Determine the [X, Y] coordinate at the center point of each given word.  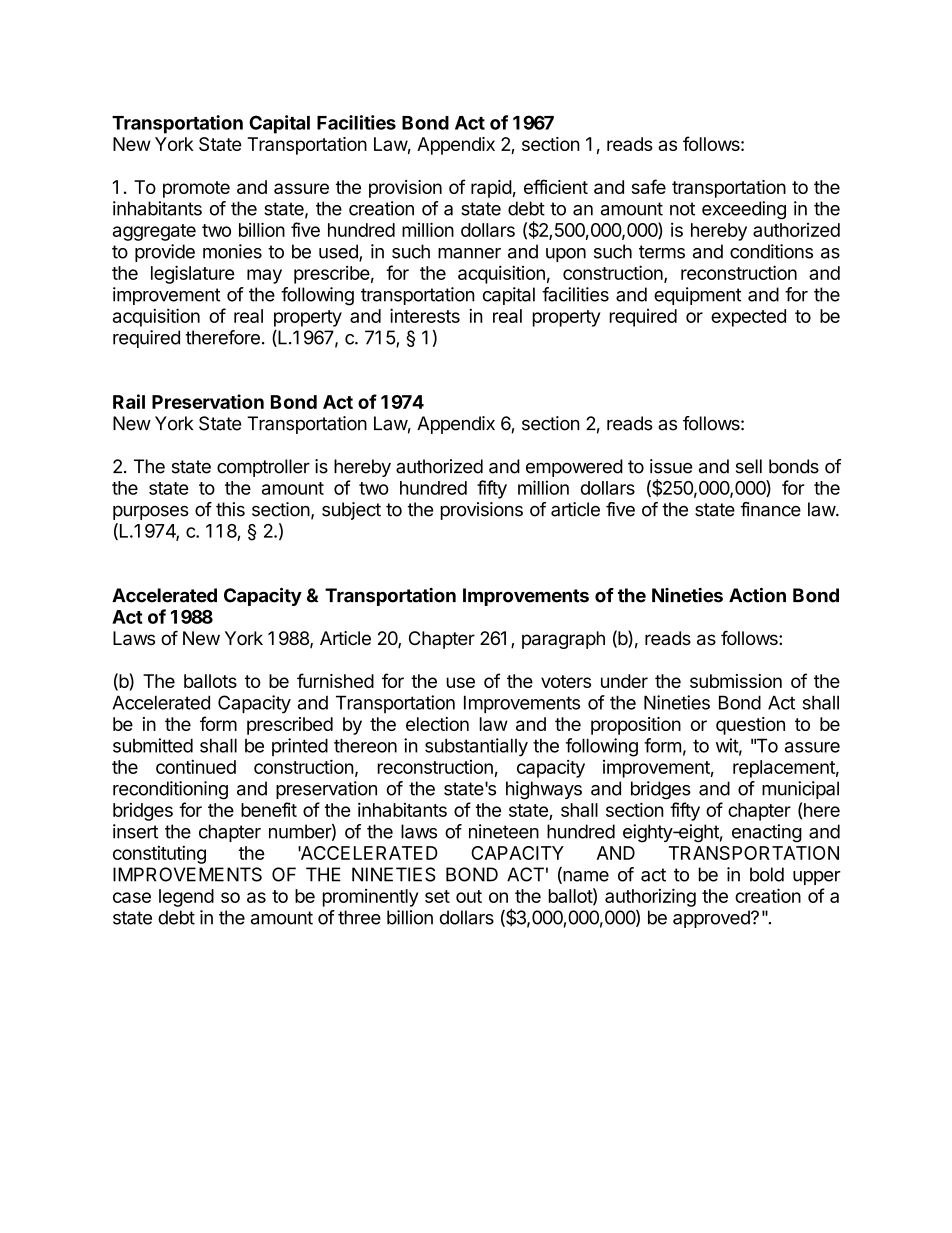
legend [186, 898]
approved [712, 919]
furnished [335, 680]
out [469, 896]
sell [749, 466]
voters [566, 681]
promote [196, 189]
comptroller [263, 468]
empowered [574, 468]
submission [736, 681]
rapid [491, 189]
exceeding [744, 210]
